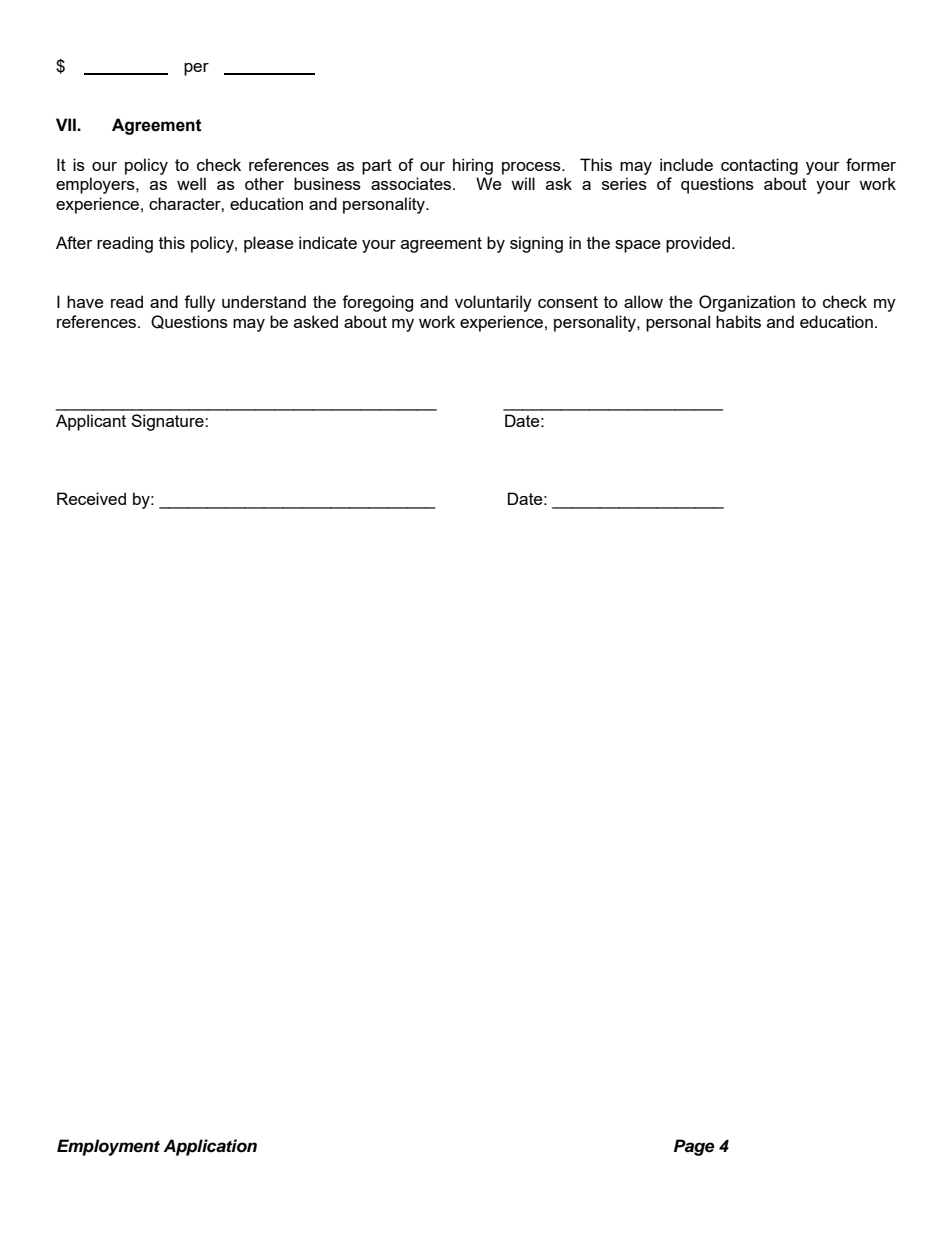 The image size is (952, 1233). What do you see at coordinates (759, 166) in the image?
I see `contacting` at bounding box center [759, 166].
